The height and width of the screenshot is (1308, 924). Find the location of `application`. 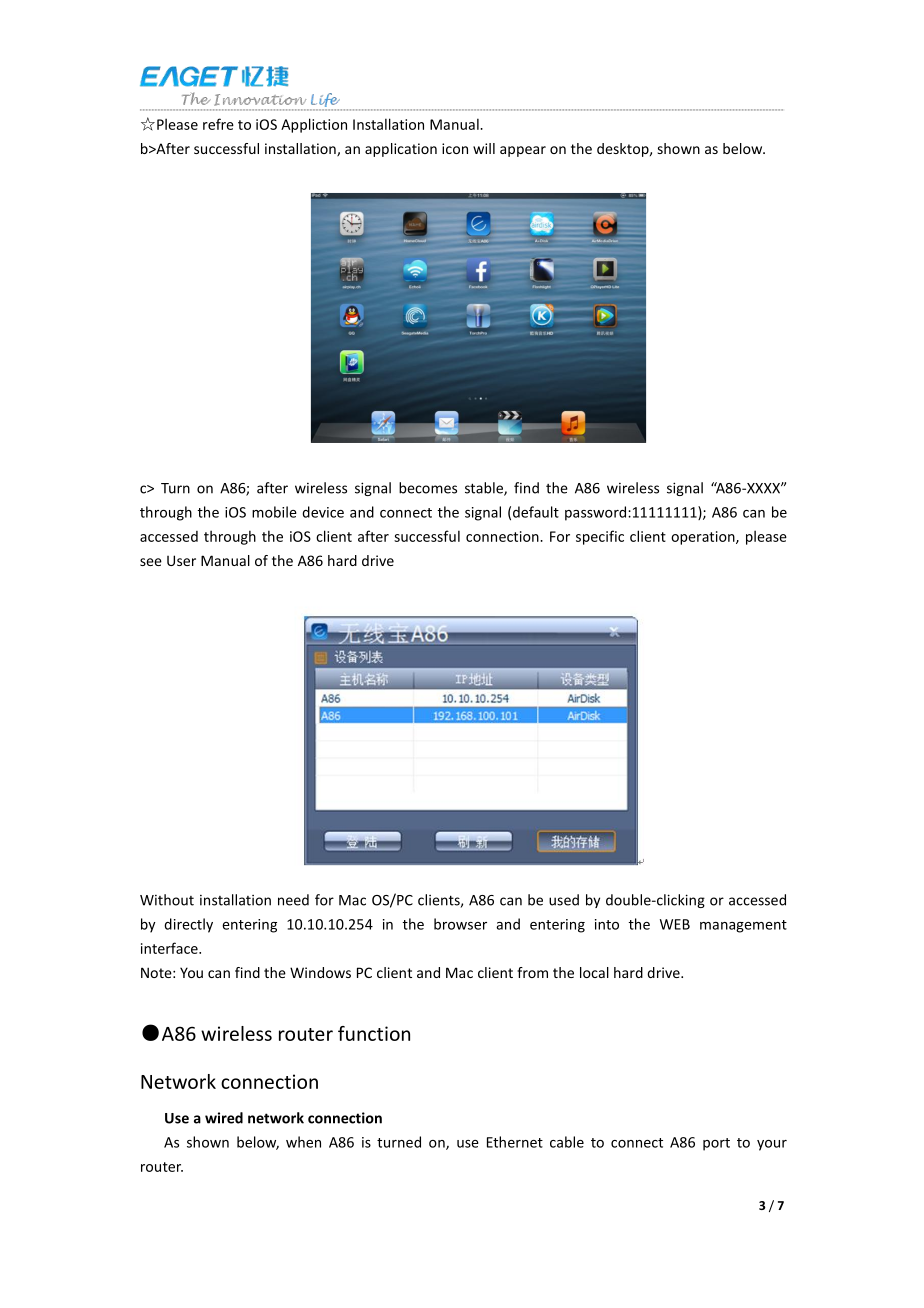

application is located at coordinates (401, 150).
